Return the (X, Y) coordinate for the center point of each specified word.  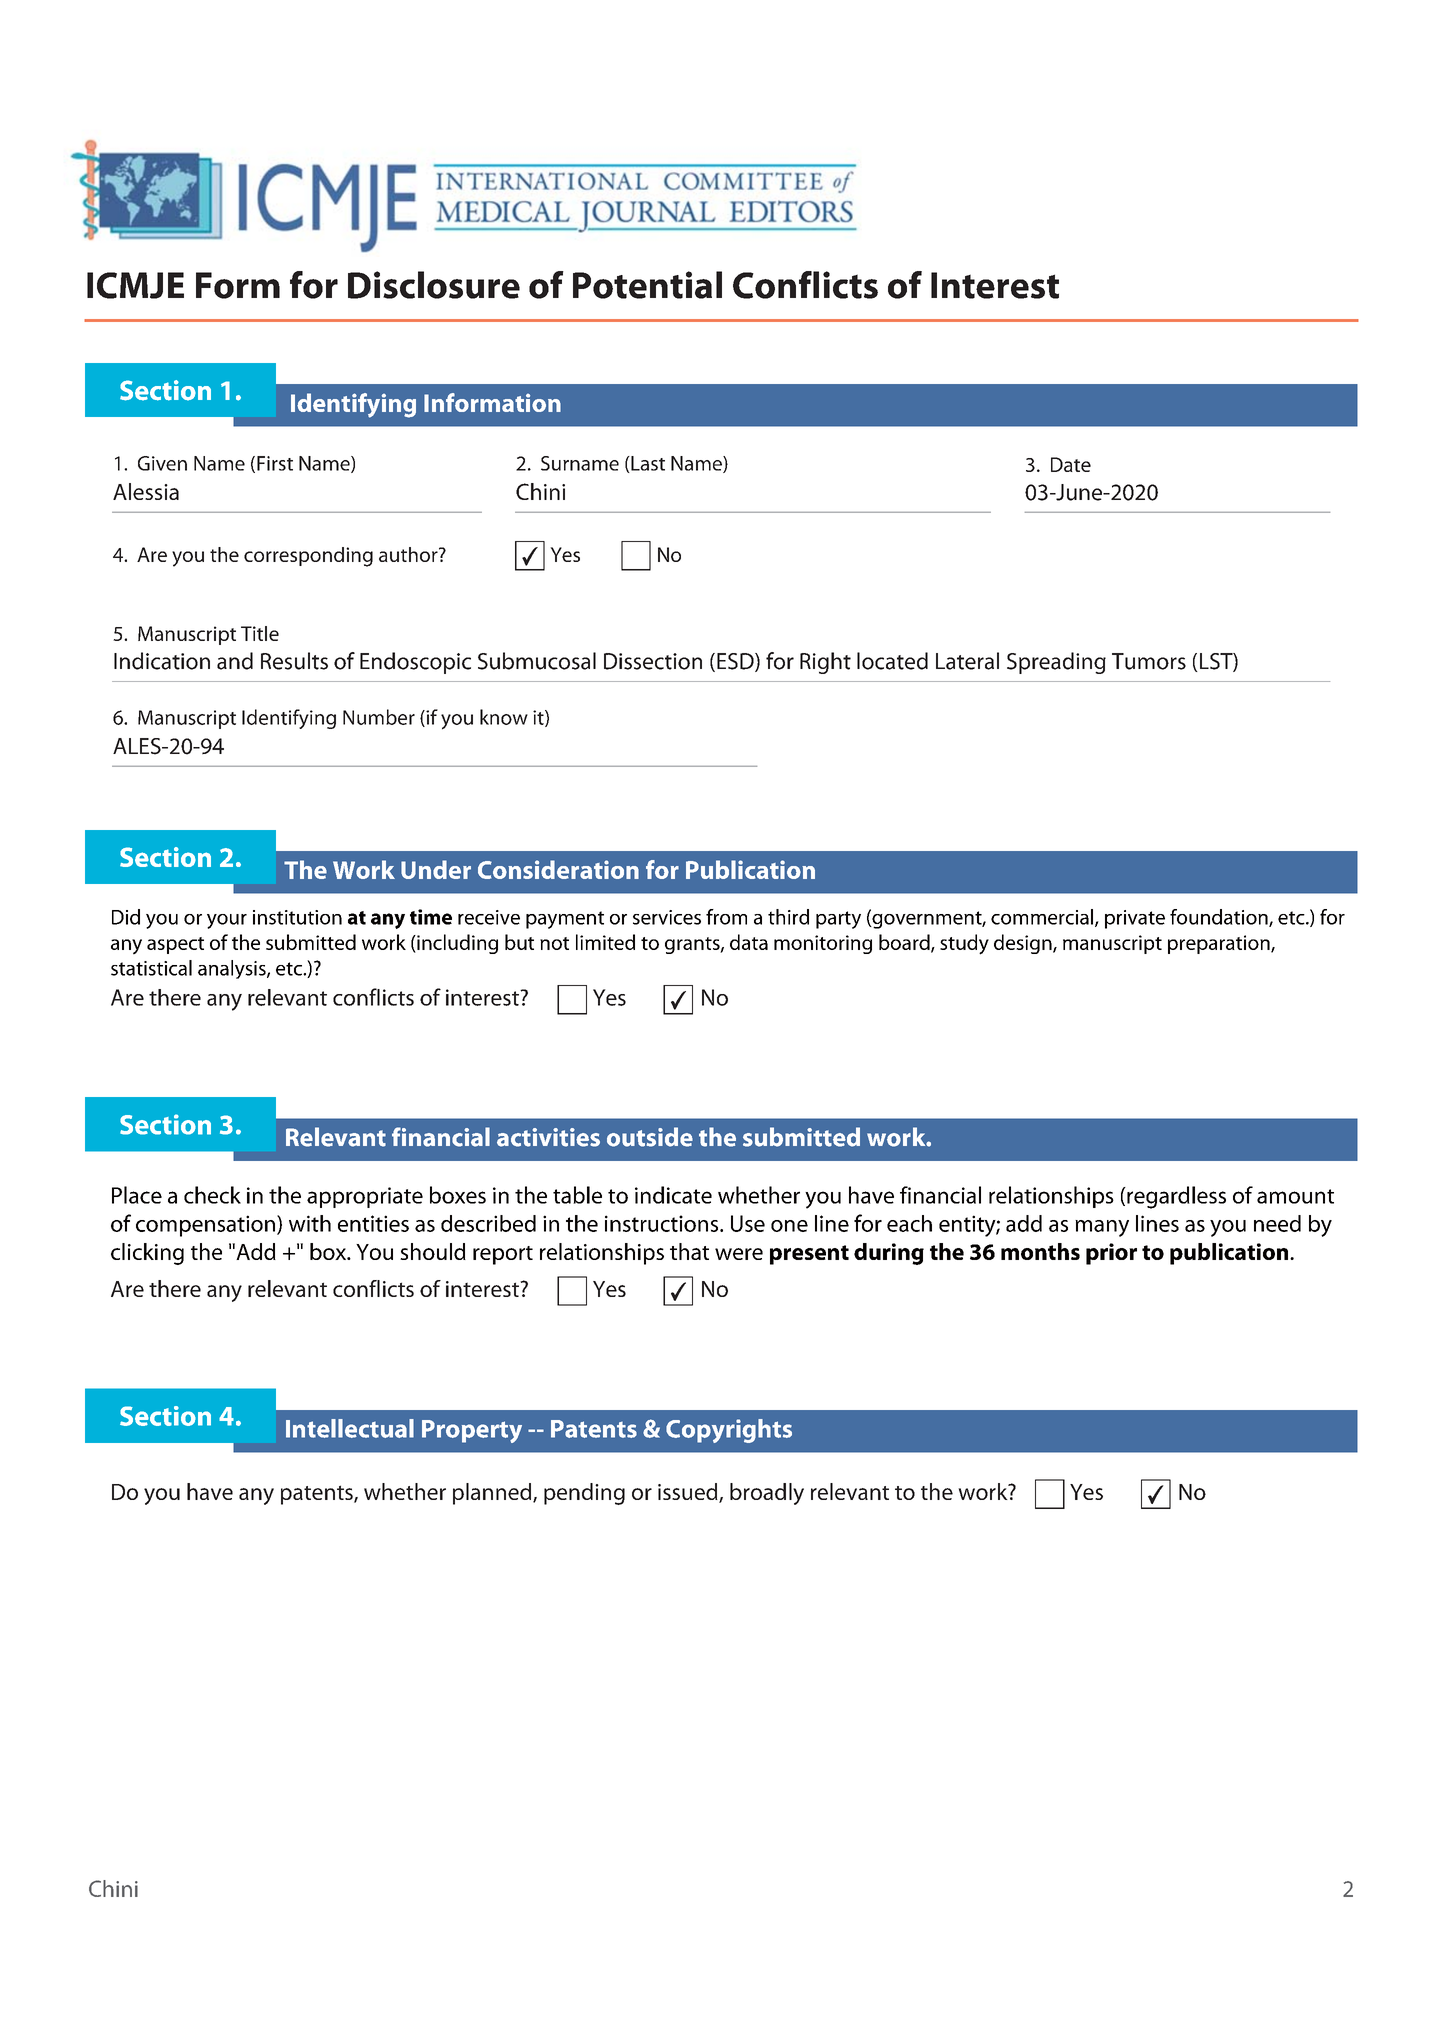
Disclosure (434, 285)
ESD (736, 662)
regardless (1175, 1197)
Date (1071, 464)
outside (650, 1137)
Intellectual (350, 1428)
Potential (647, 285)
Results (294, 661)
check (212, 1195)
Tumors (1149, 661)
